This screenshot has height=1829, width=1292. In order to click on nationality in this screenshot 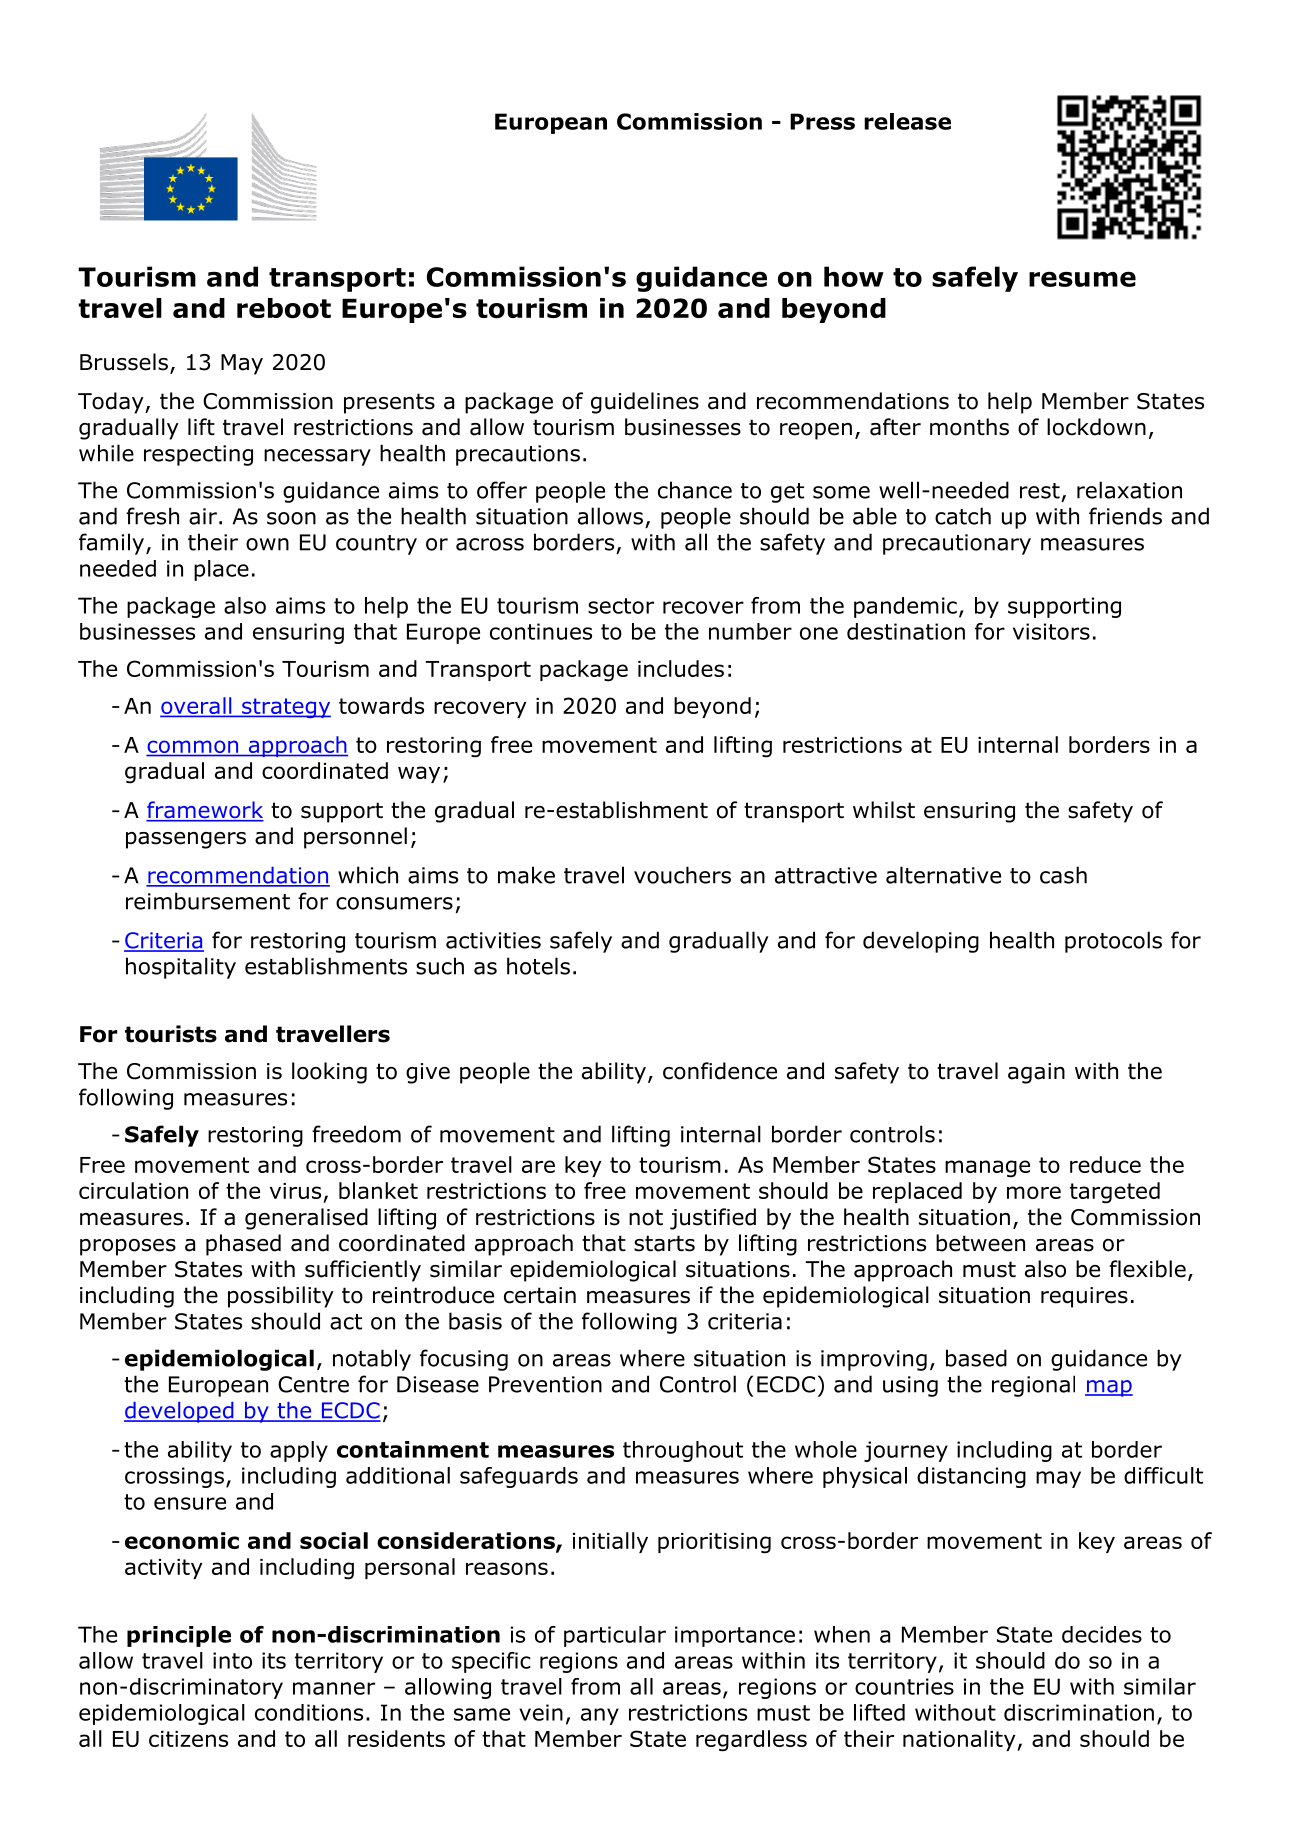, I will do `click(960, 1740)`.
